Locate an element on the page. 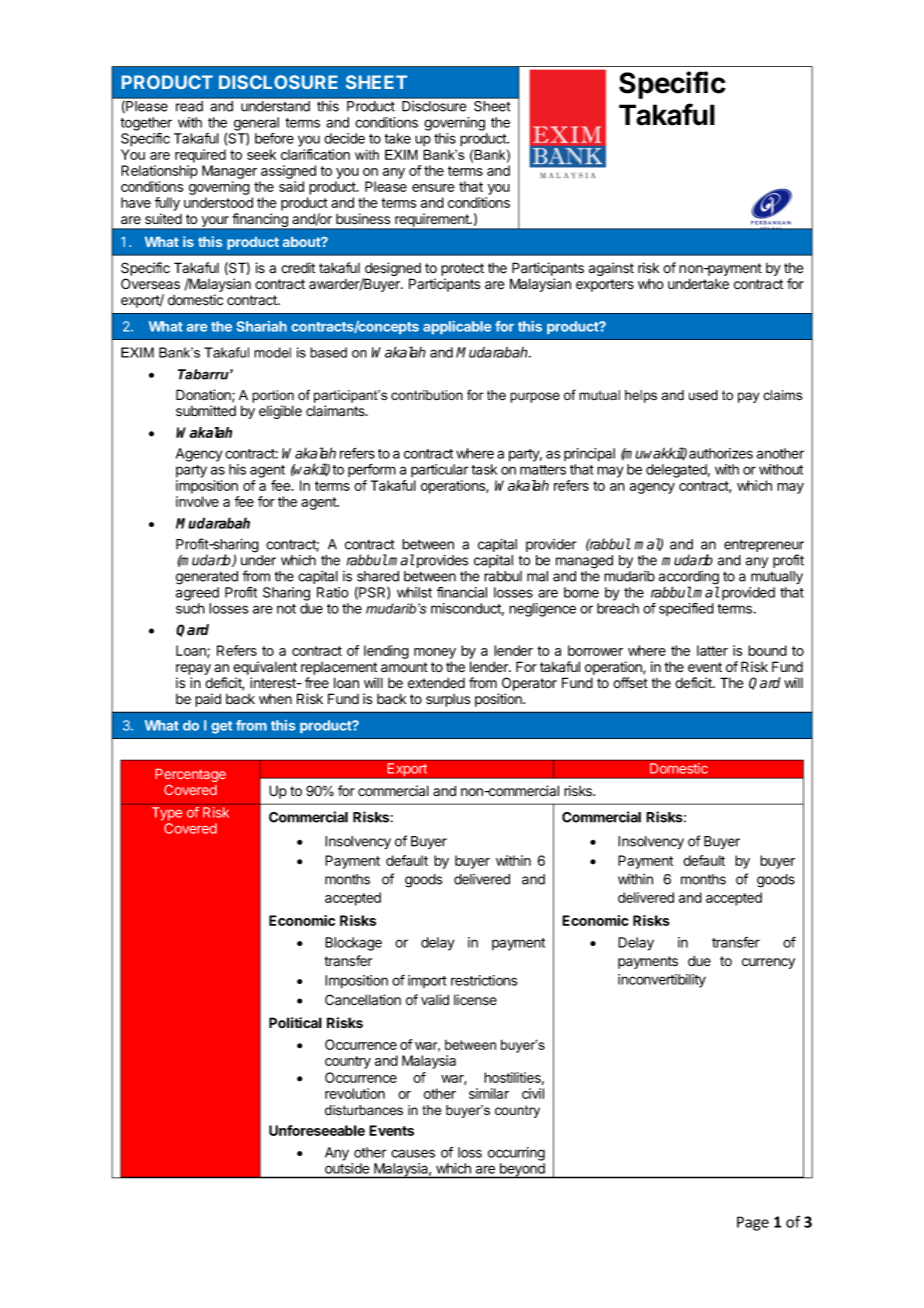  ensure is located at coordinates (433, 188).
